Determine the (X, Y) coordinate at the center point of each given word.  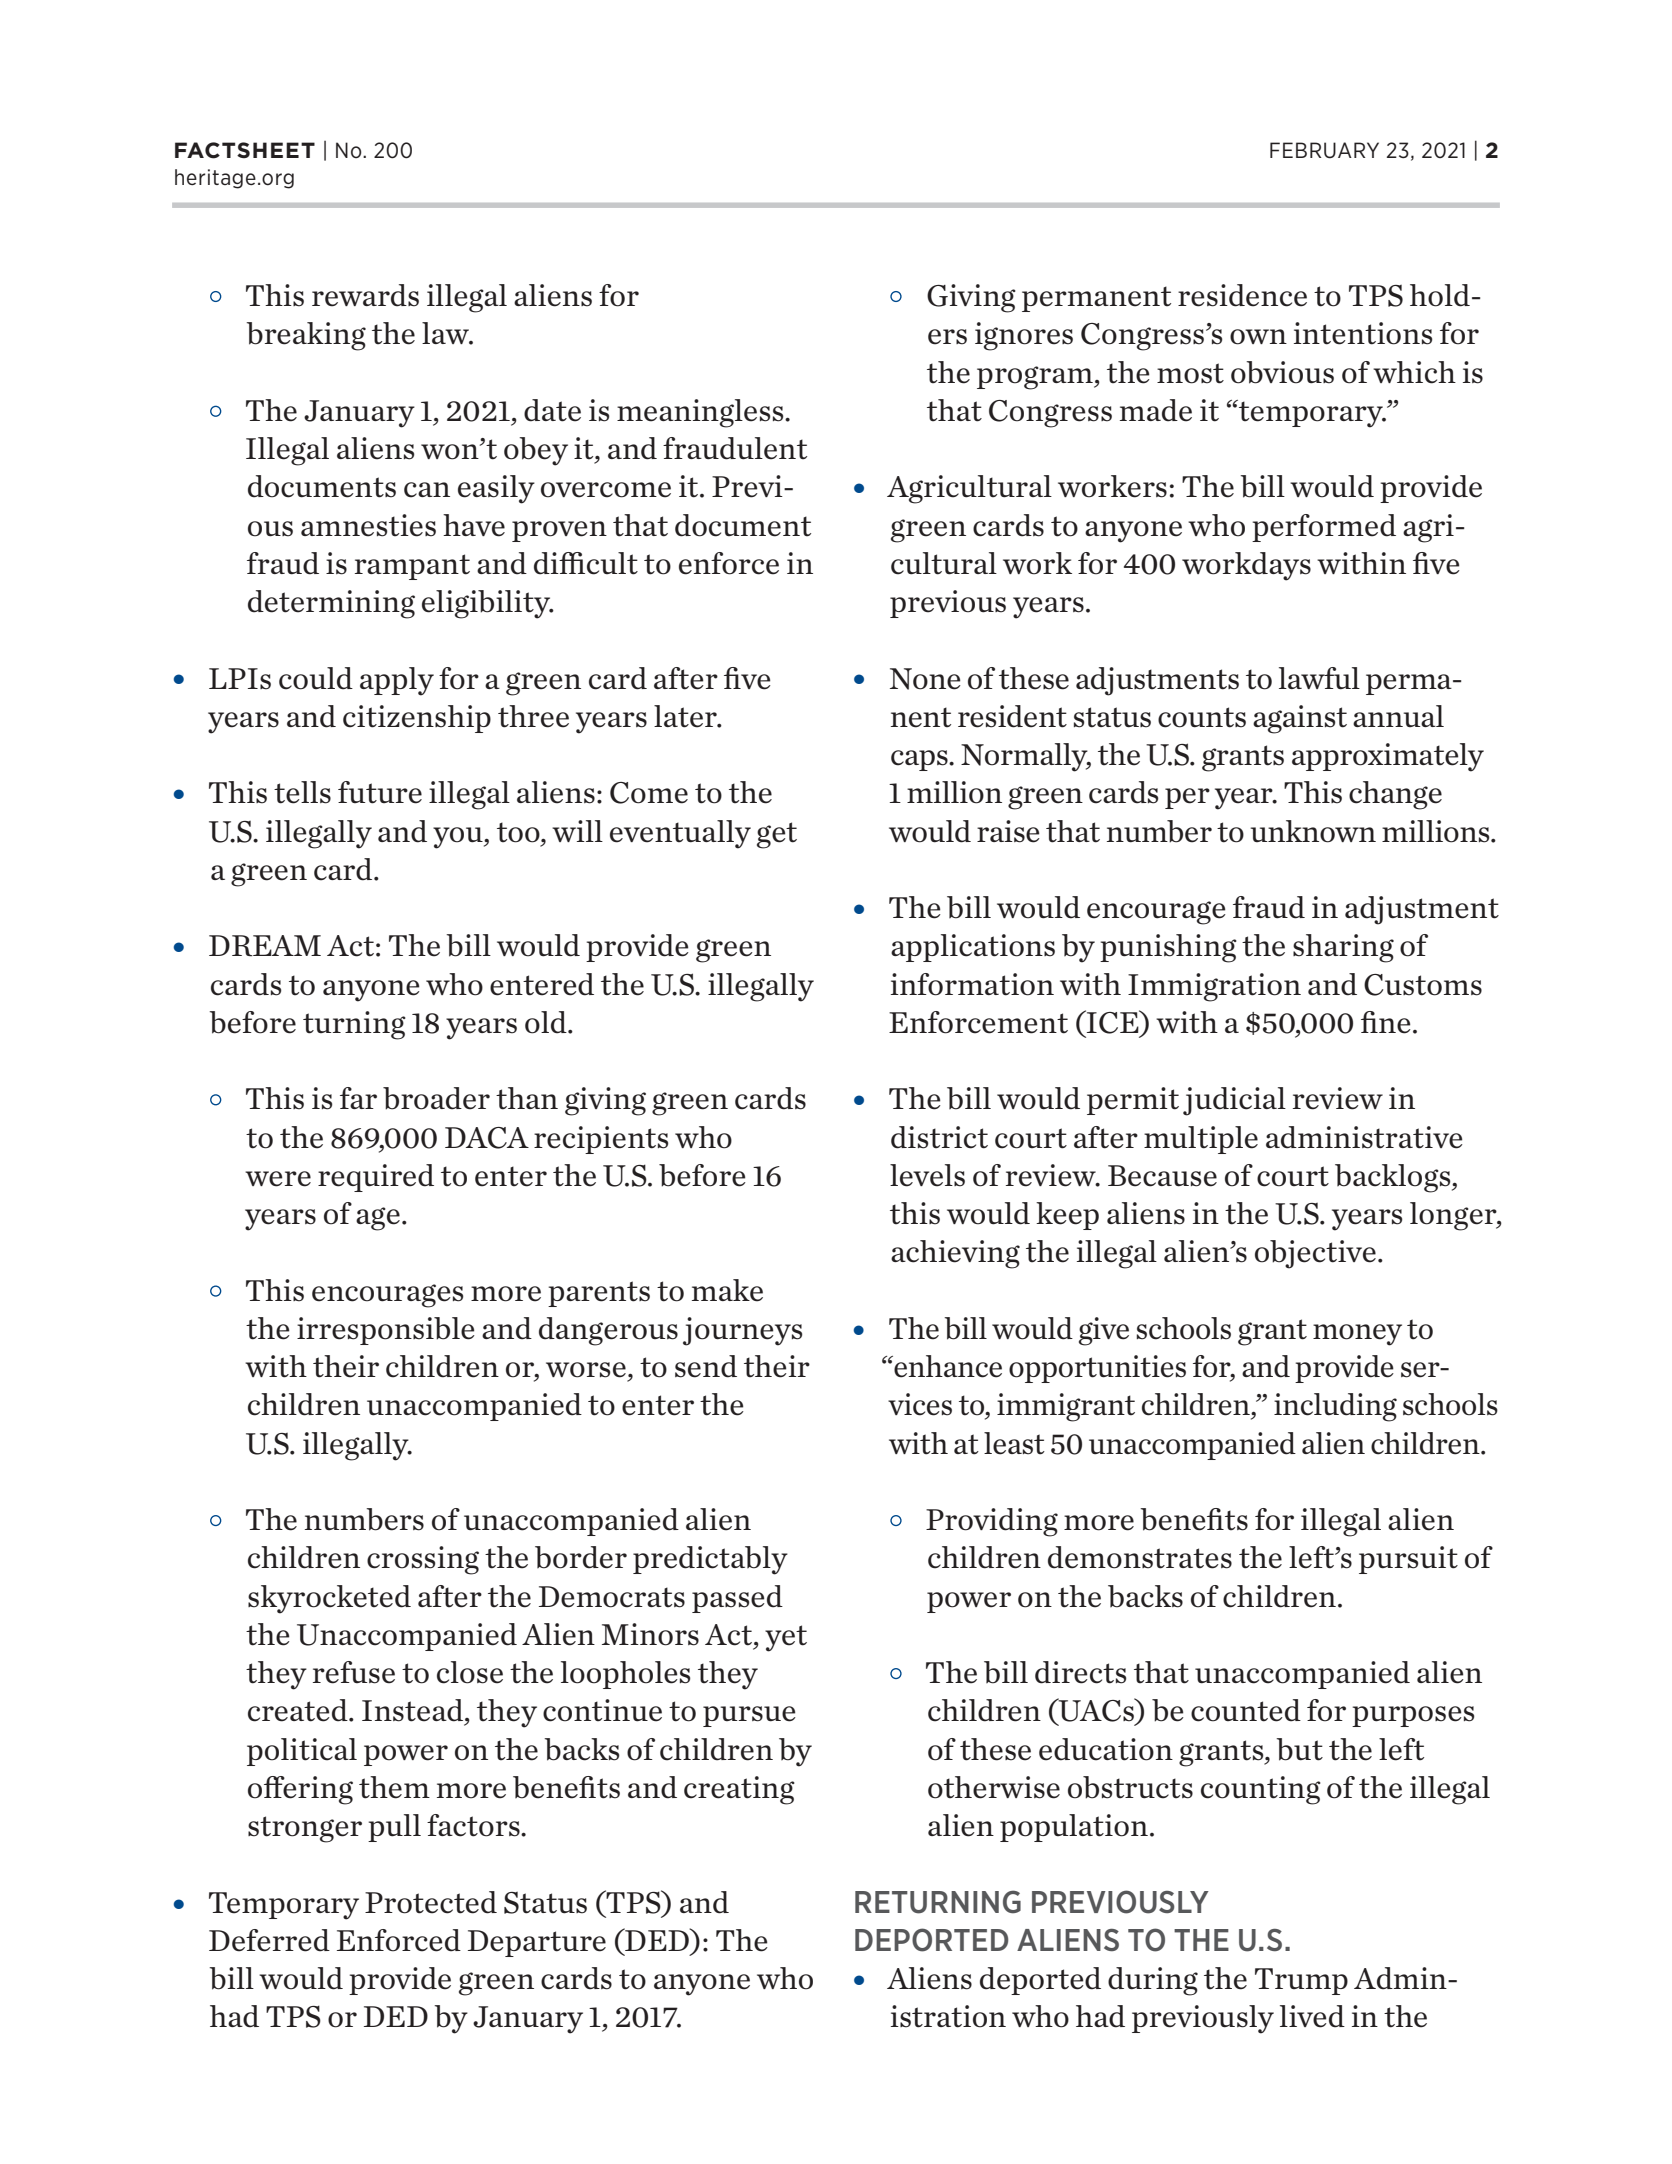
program (1036, 378)
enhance (947, 1366)
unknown (1313, 831)
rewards (365, 295)
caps (920, 760)
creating (739, 1790)
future (380, 792)
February (1324, 150)
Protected (431, 1902)
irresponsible (386, 1331)
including (1335, 1407)
